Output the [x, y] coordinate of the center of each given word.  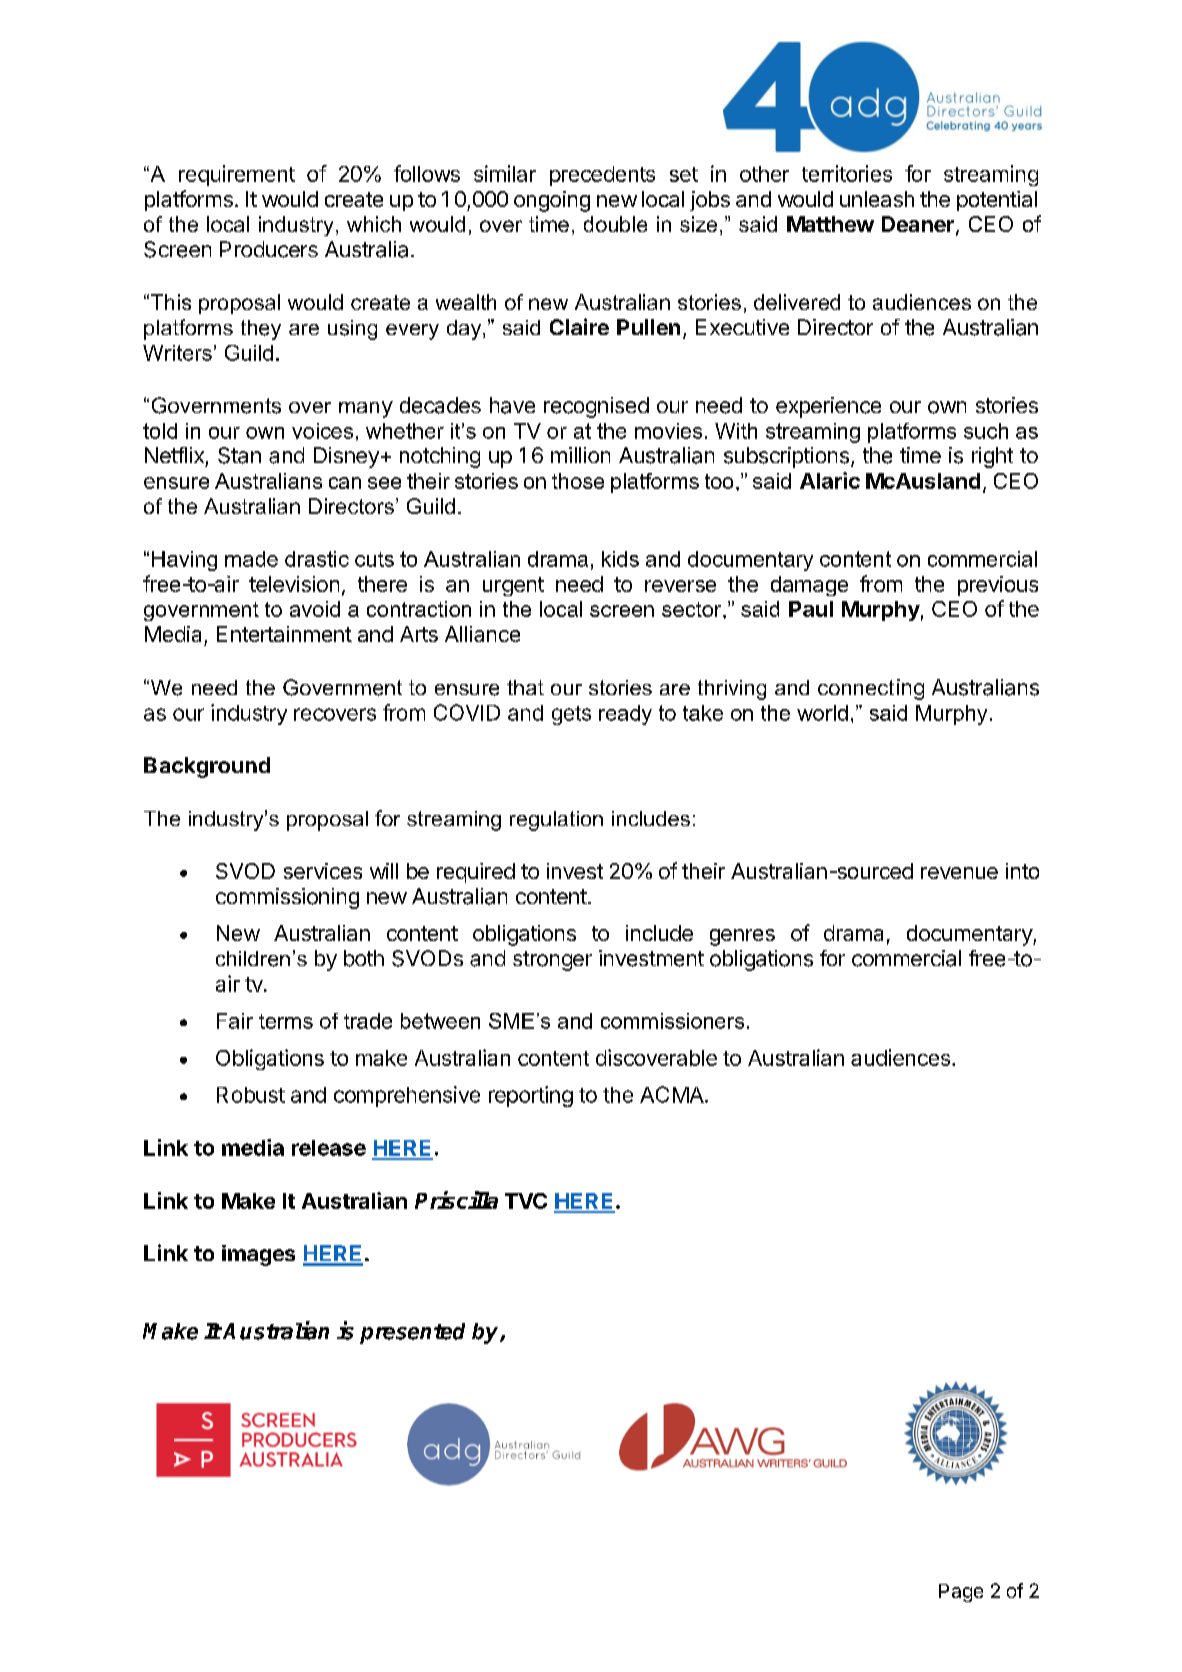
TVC [526, 1201]
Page [961, 1593]
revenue [959, 873]
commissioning [287, 898]
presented [412, 1333]
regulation [556, 821]
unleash [877, 199]
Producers [269, 249]
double [615, 224]
